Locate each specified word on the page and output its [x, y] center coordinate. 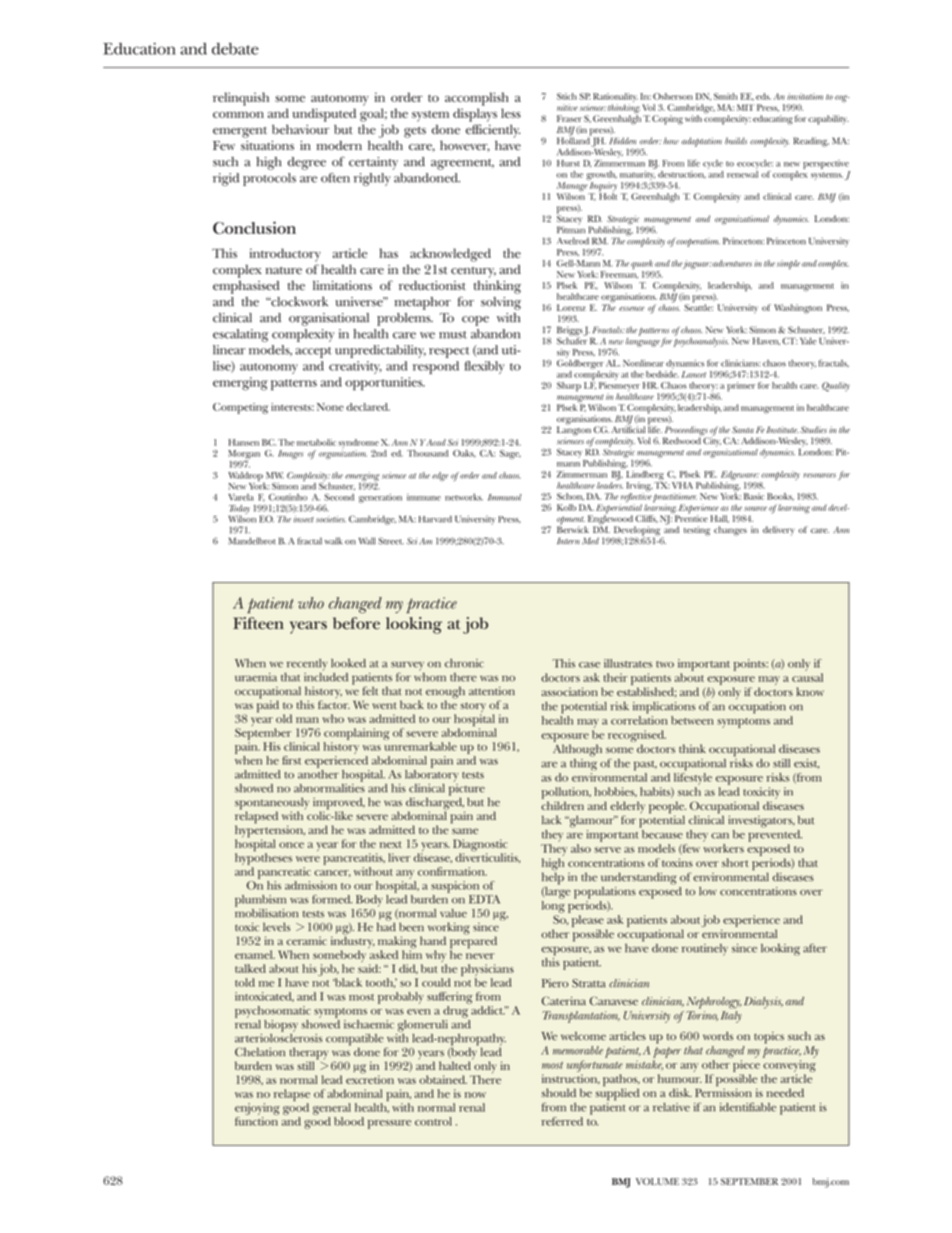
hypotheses [263, 859]
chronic [464, 663]
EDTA [484, 899]
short [735, 862]
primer [741, 387]
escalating [241, 335]
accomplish [477, 99]
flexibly [484, 367]
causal [807, 677]
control [433, 1121]
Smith [725, 96]
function [256, 1121]
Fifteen [258, 623]
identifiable [748, 1107]
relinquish [241, 99]
